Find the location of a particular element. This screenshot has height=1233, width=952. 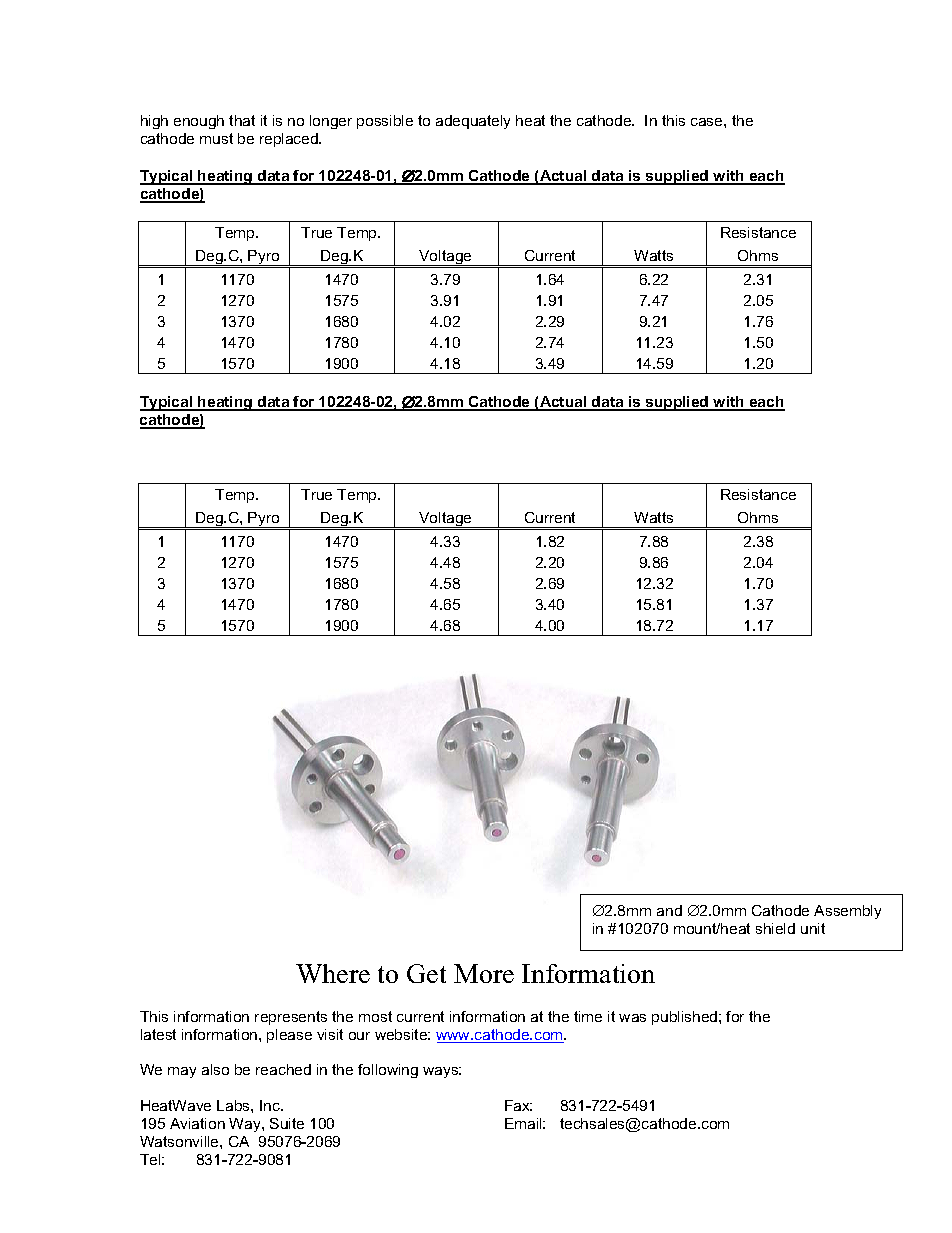

Where is located at coordinates (333, 973).
